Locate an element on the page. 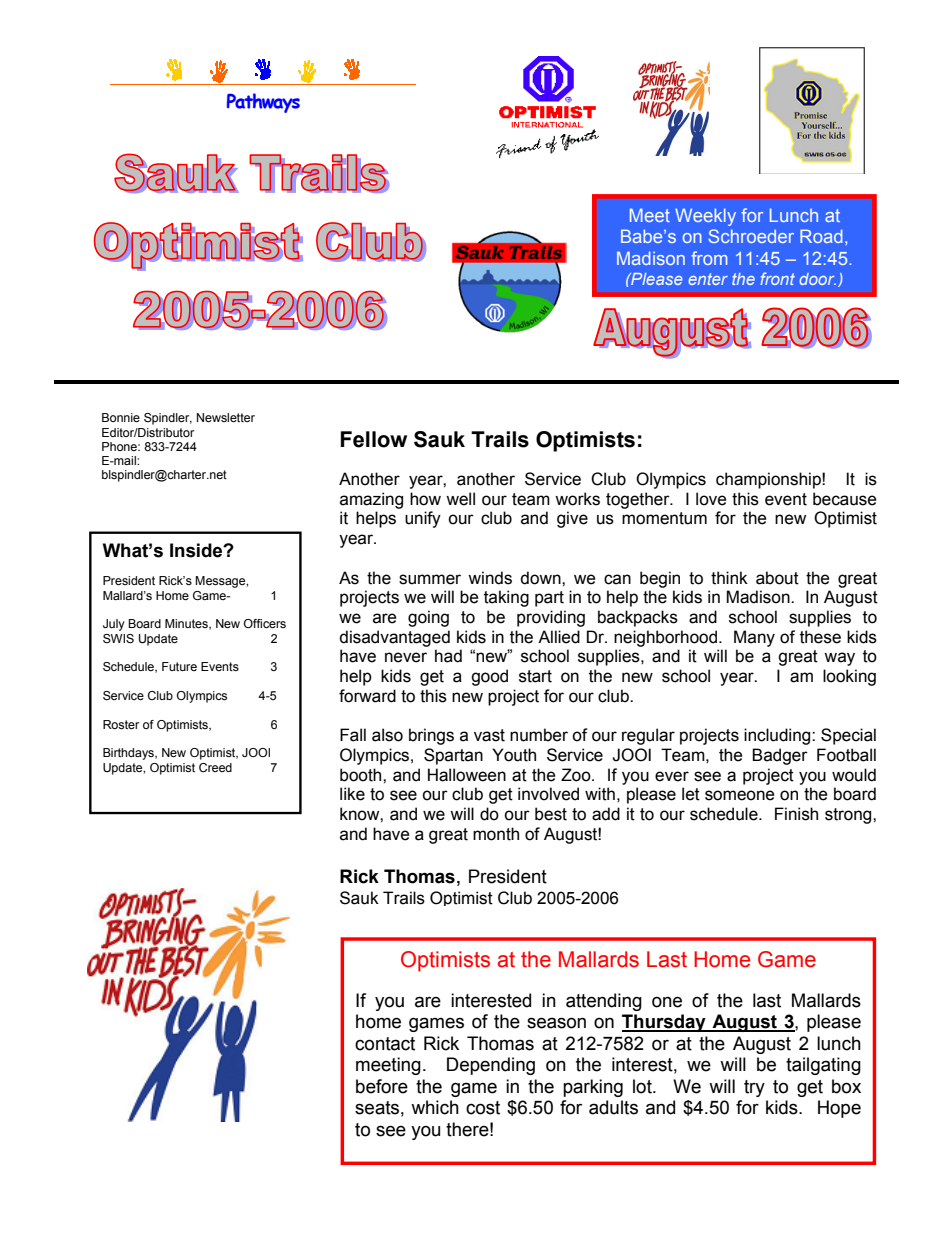  front is located at coordinates (777, 278).
